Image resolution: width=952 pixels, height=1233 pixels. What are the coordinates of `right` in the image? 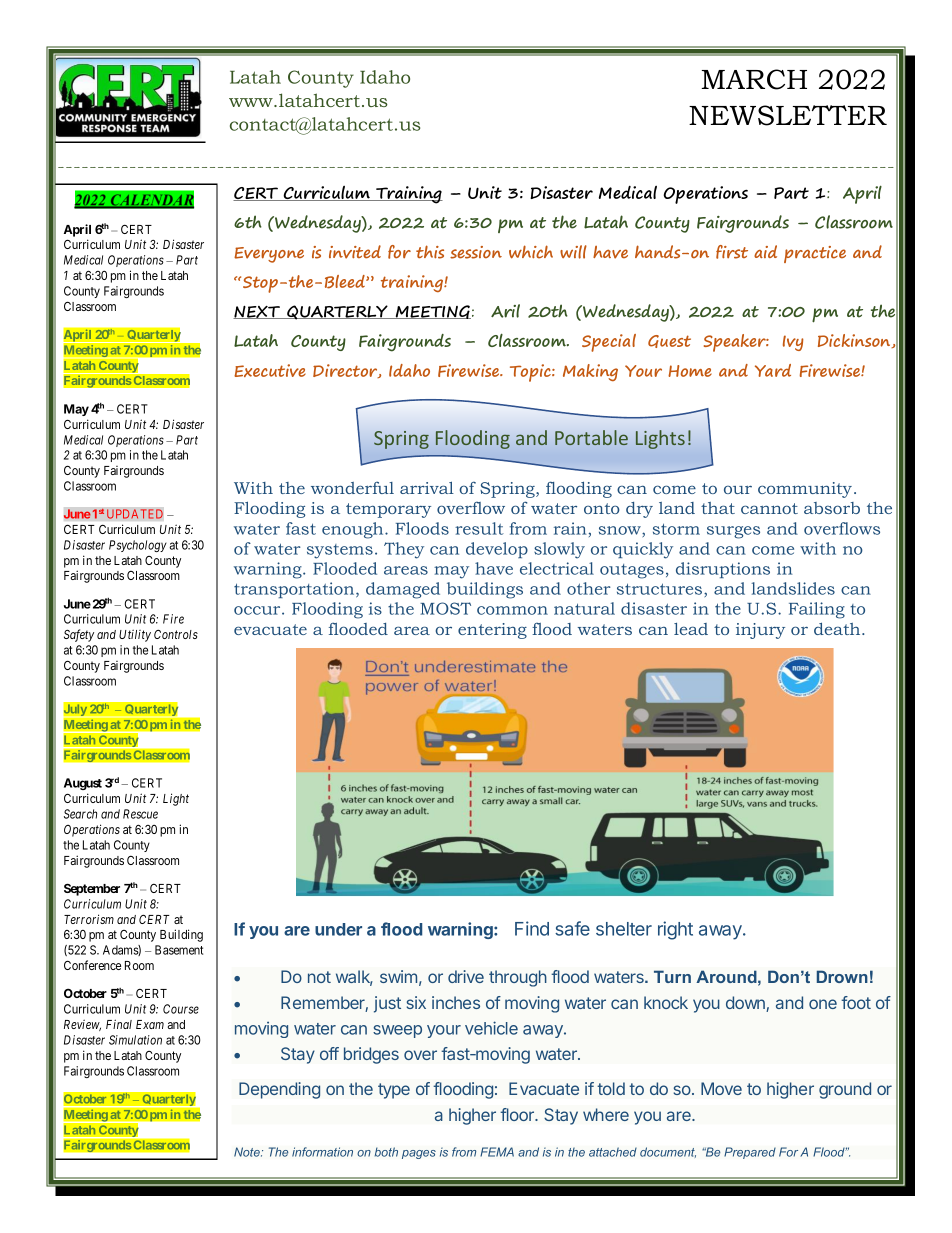 It's located at (675, 930).
